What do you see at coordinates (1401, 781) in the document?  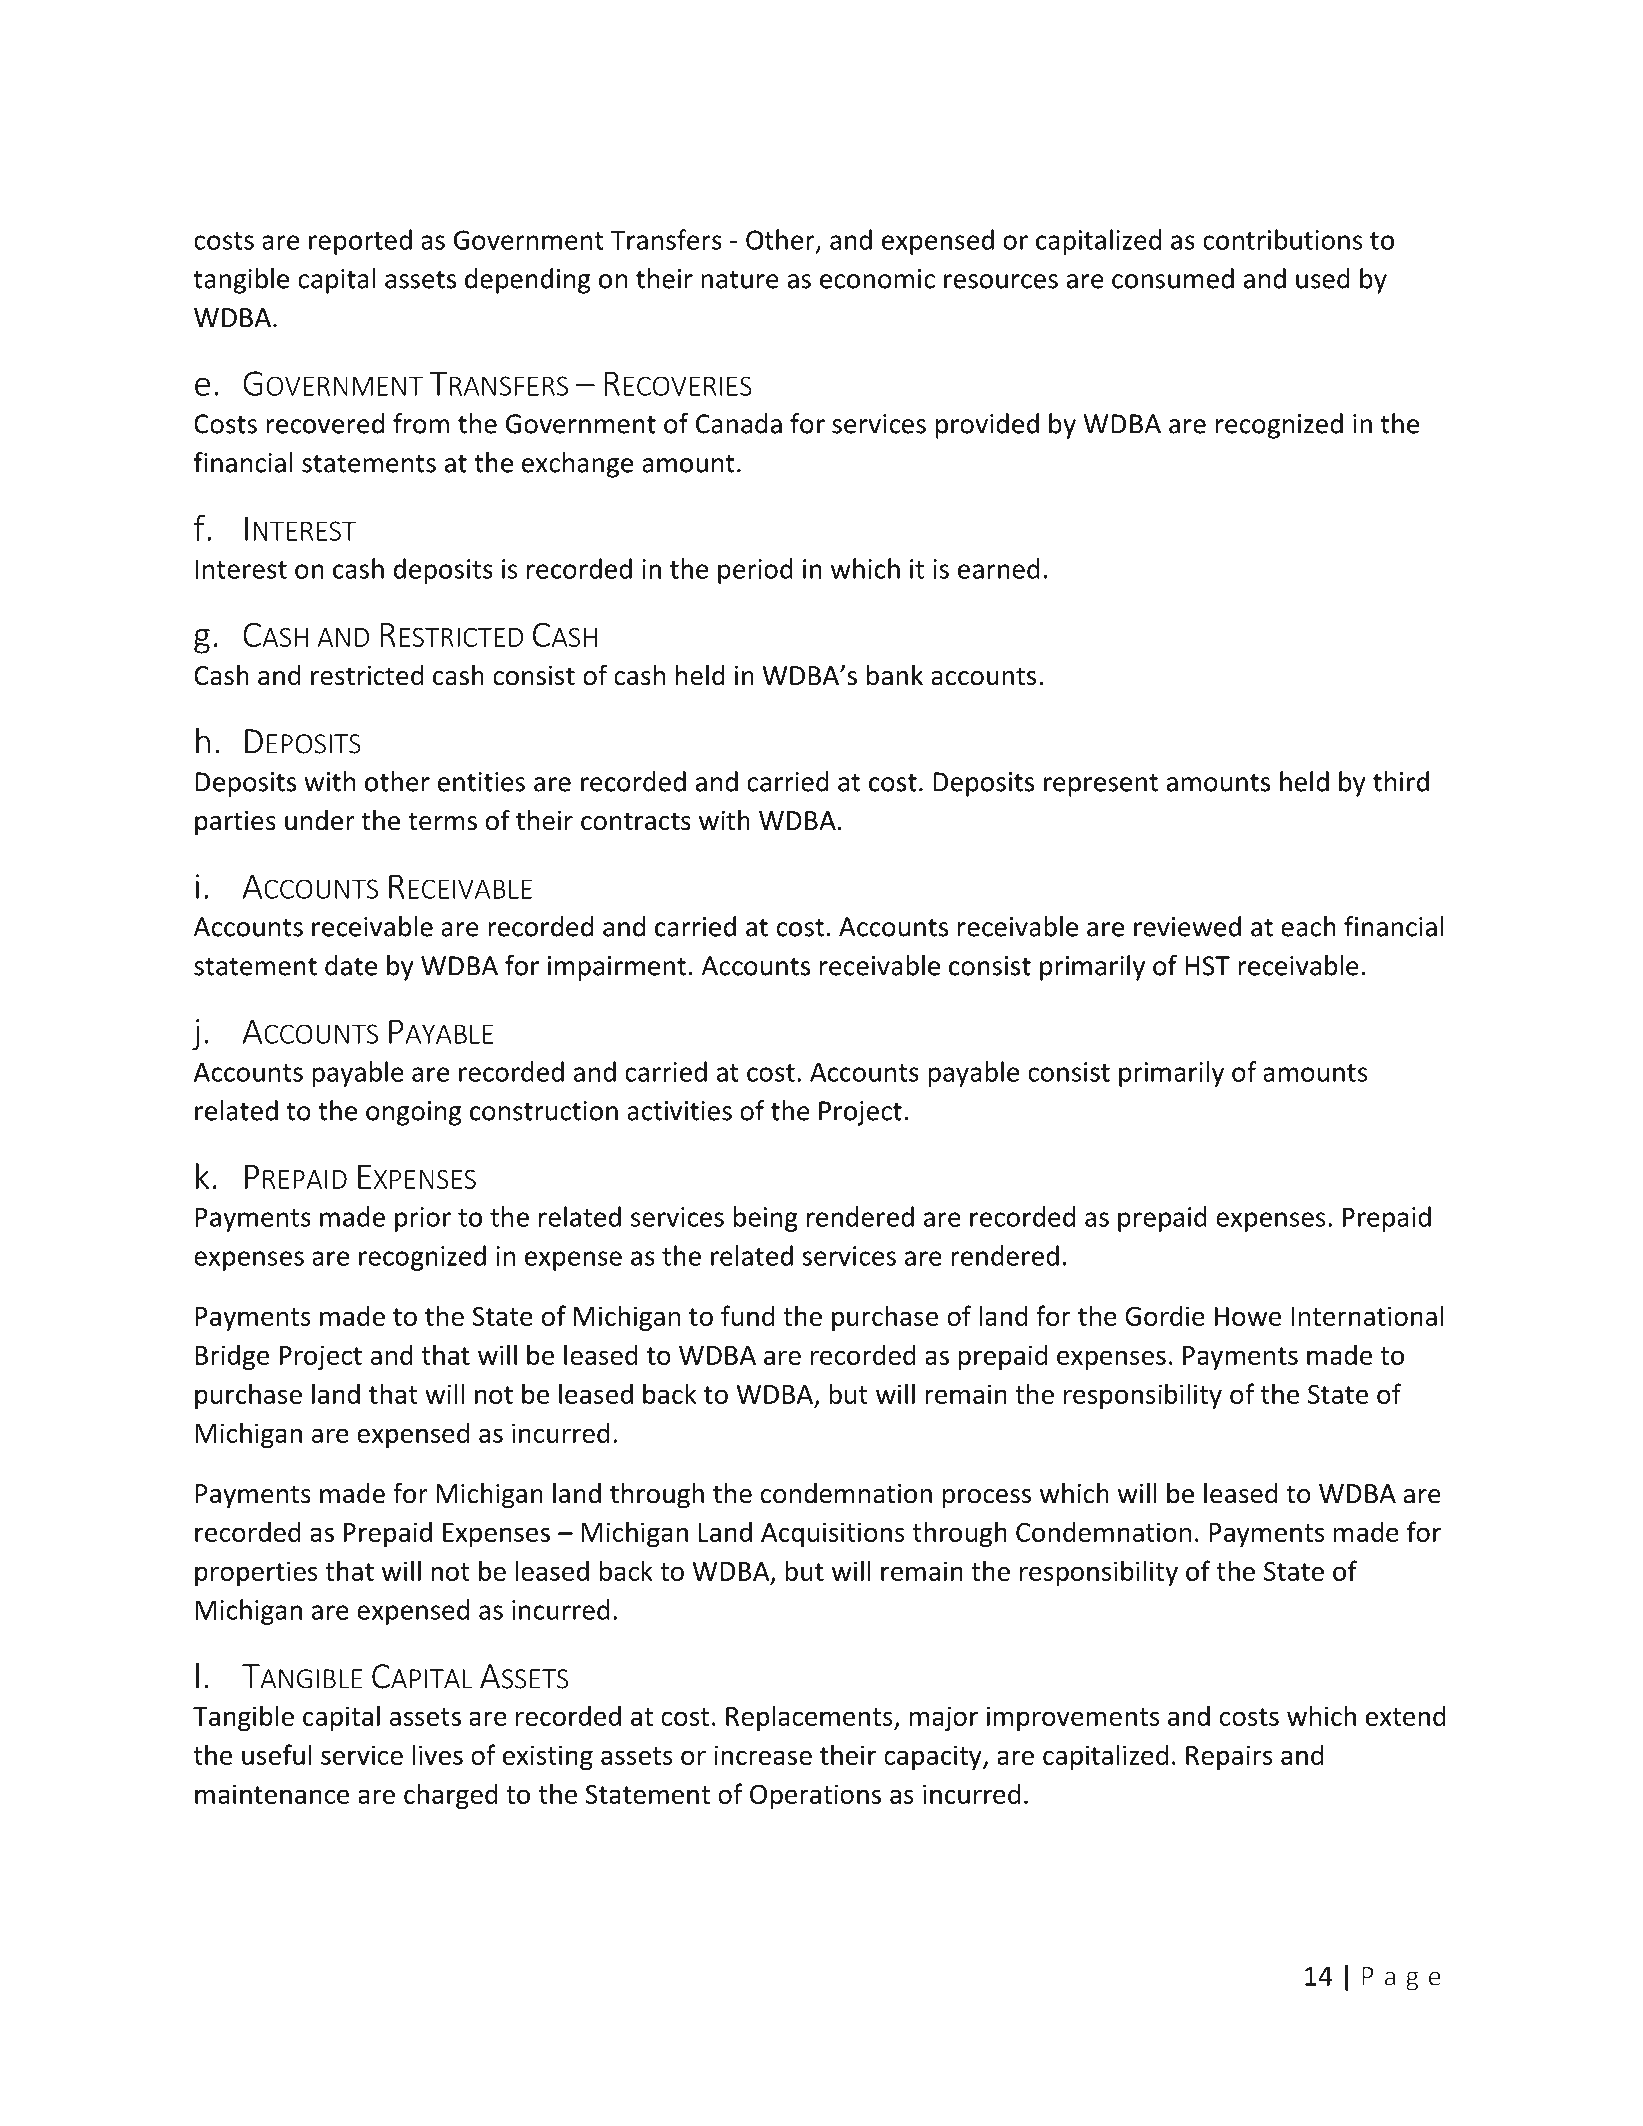 I see `third` at bounding box center [1401, 781].
